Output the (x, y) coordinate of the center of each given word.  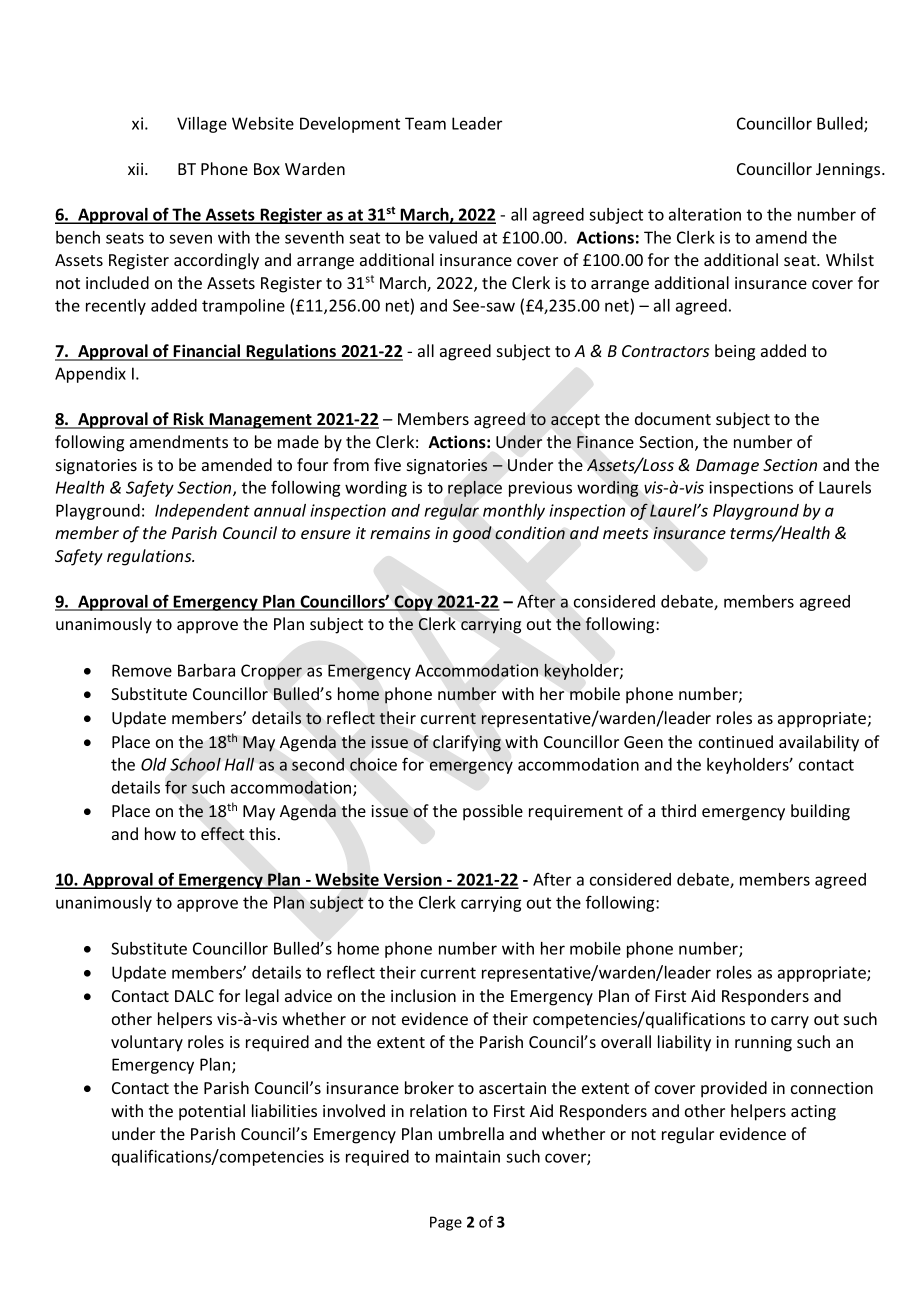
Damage (727, 467)
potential (212, 1112)
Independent (202, 512)
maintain (468, 1156)
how (160, 833)
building (820, 812)
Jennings (849, 171)
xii (137, 169)
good (472, 534)
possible (493, 812)
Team (425, 123)
